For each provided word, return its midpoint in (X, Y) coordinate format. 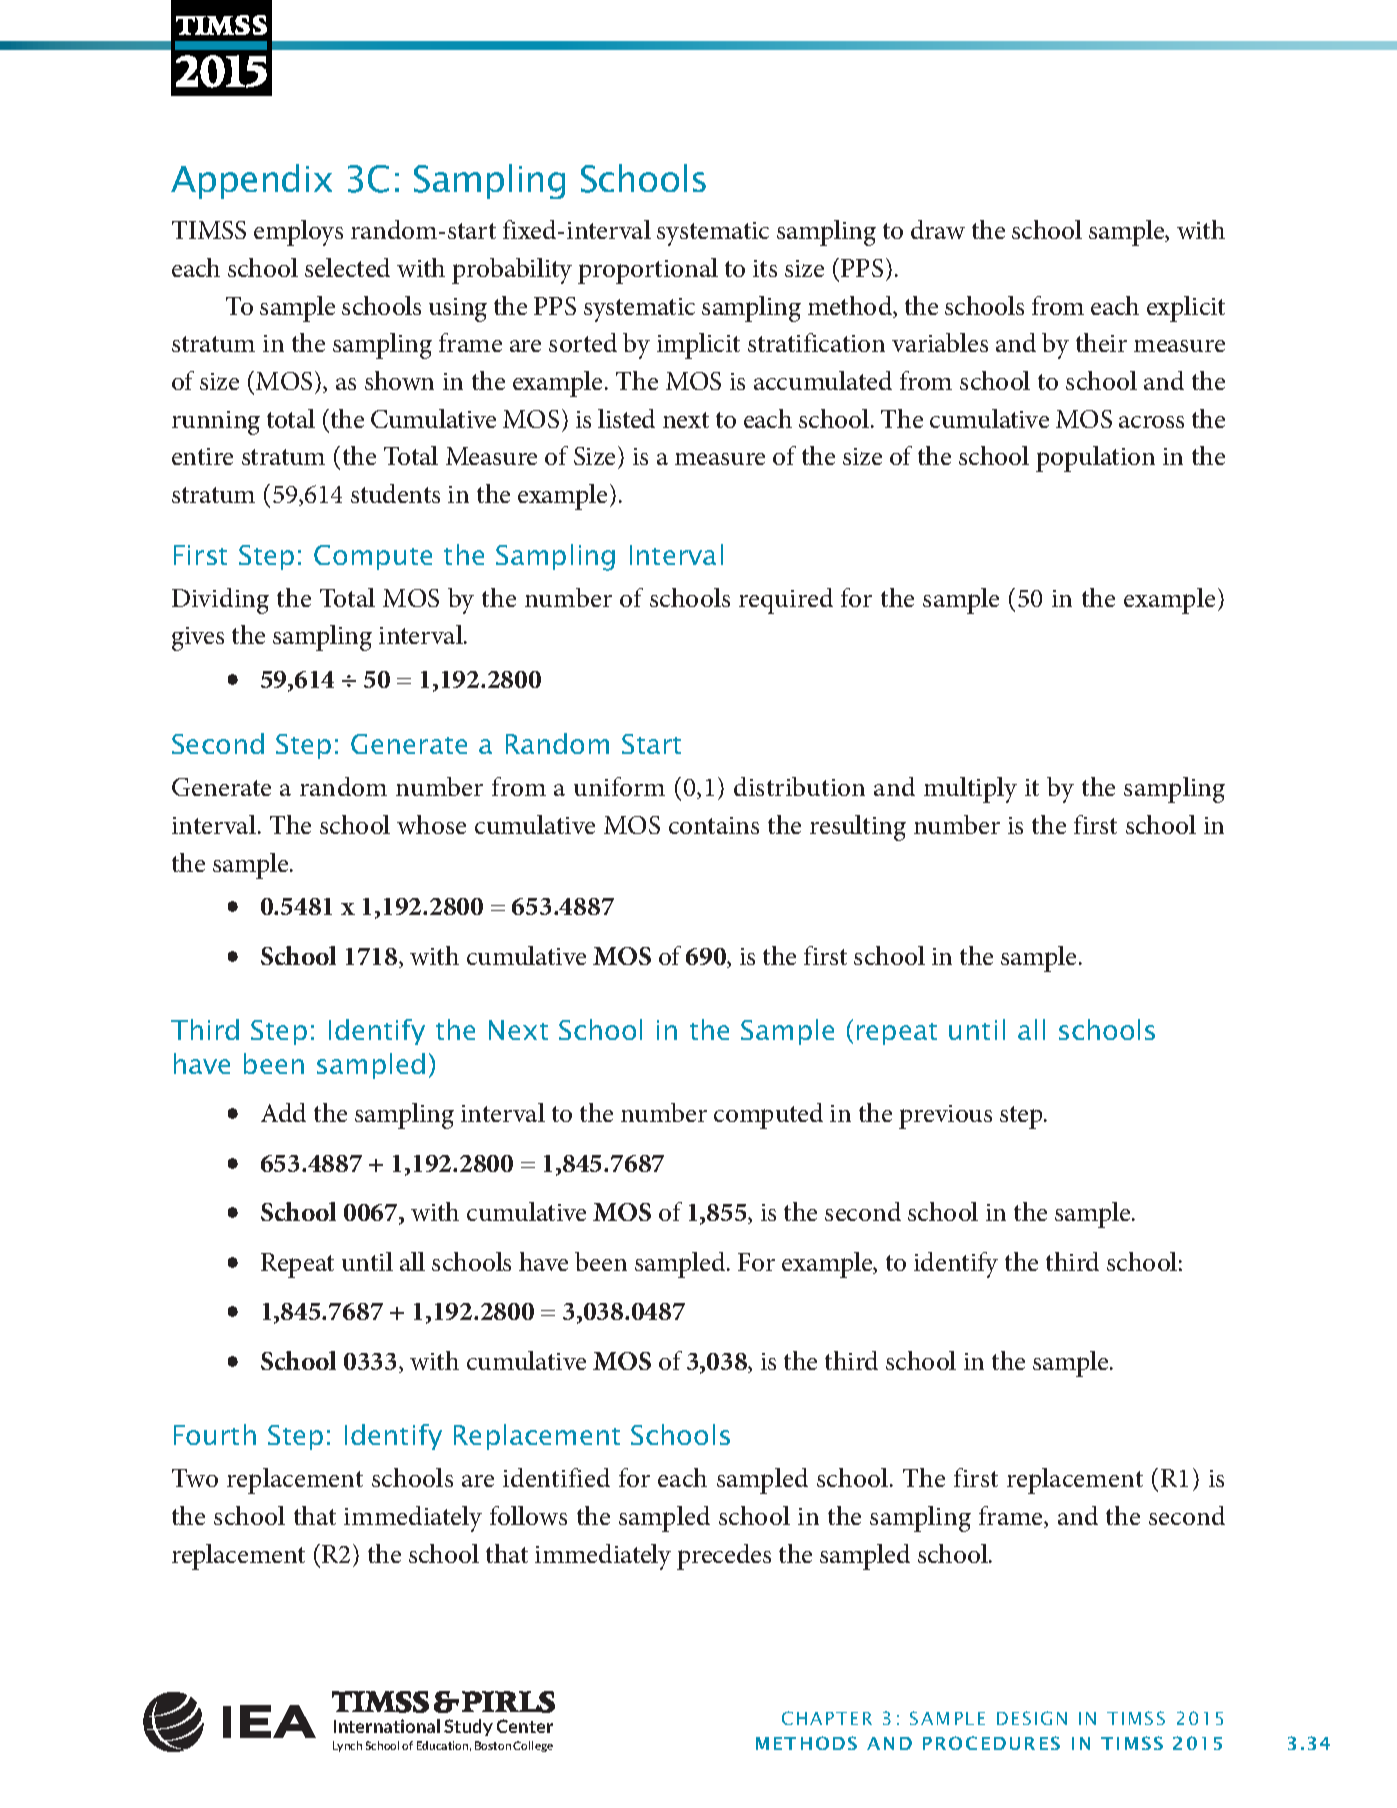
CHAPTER (827, 1718)
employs (298, 233)
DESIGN (1032, 1718)
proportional (648, 271)
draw (938, 229)
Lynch (347, 1746)
